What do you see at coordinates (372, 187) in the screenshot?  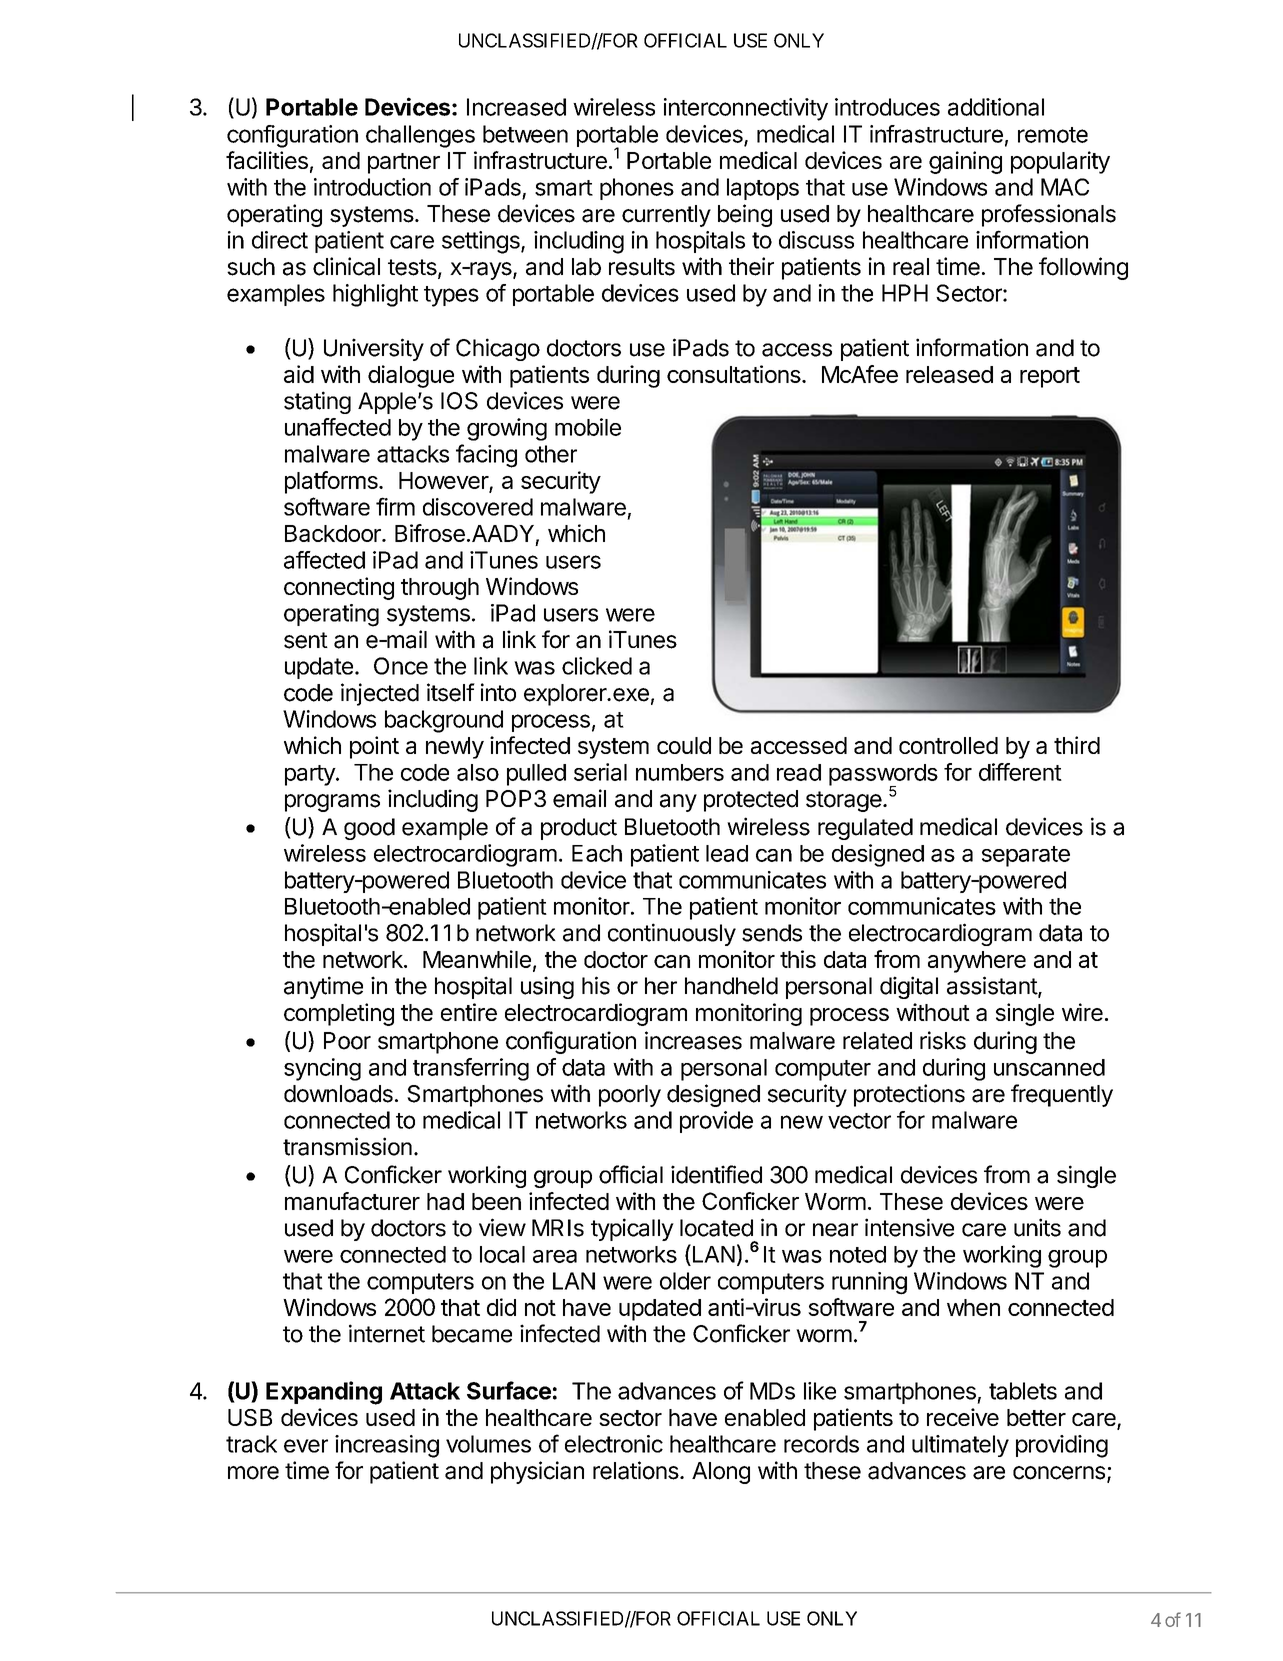 I see `introduction` at bounding box center [372, 187].
